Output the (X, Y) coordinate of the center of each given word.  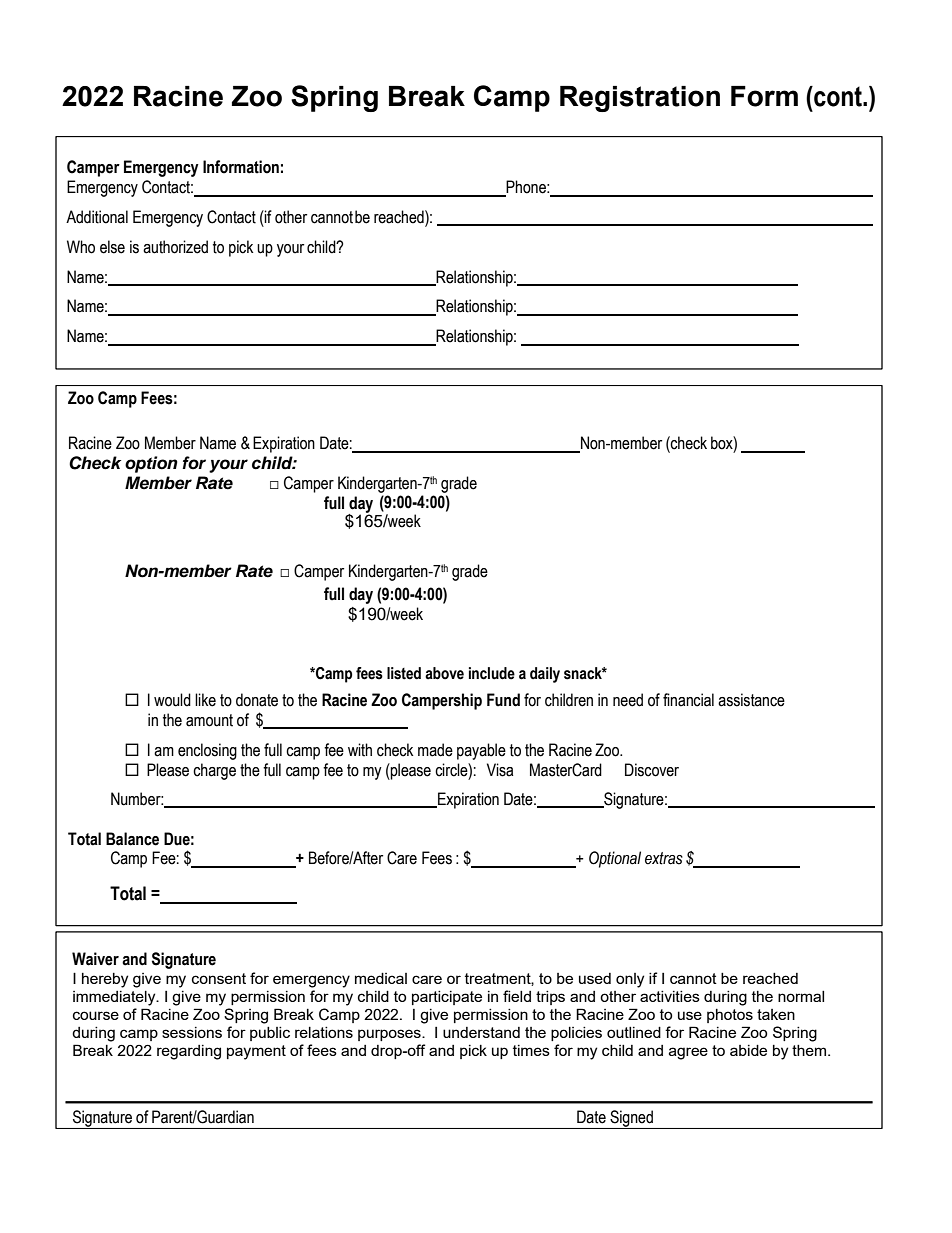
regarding (189, 1052)
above (444, 673)
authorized (175, 247)
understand (481, 1032)
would (172, 700)
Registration (640, 99)
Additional (97, 217)
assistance (751, 700)
